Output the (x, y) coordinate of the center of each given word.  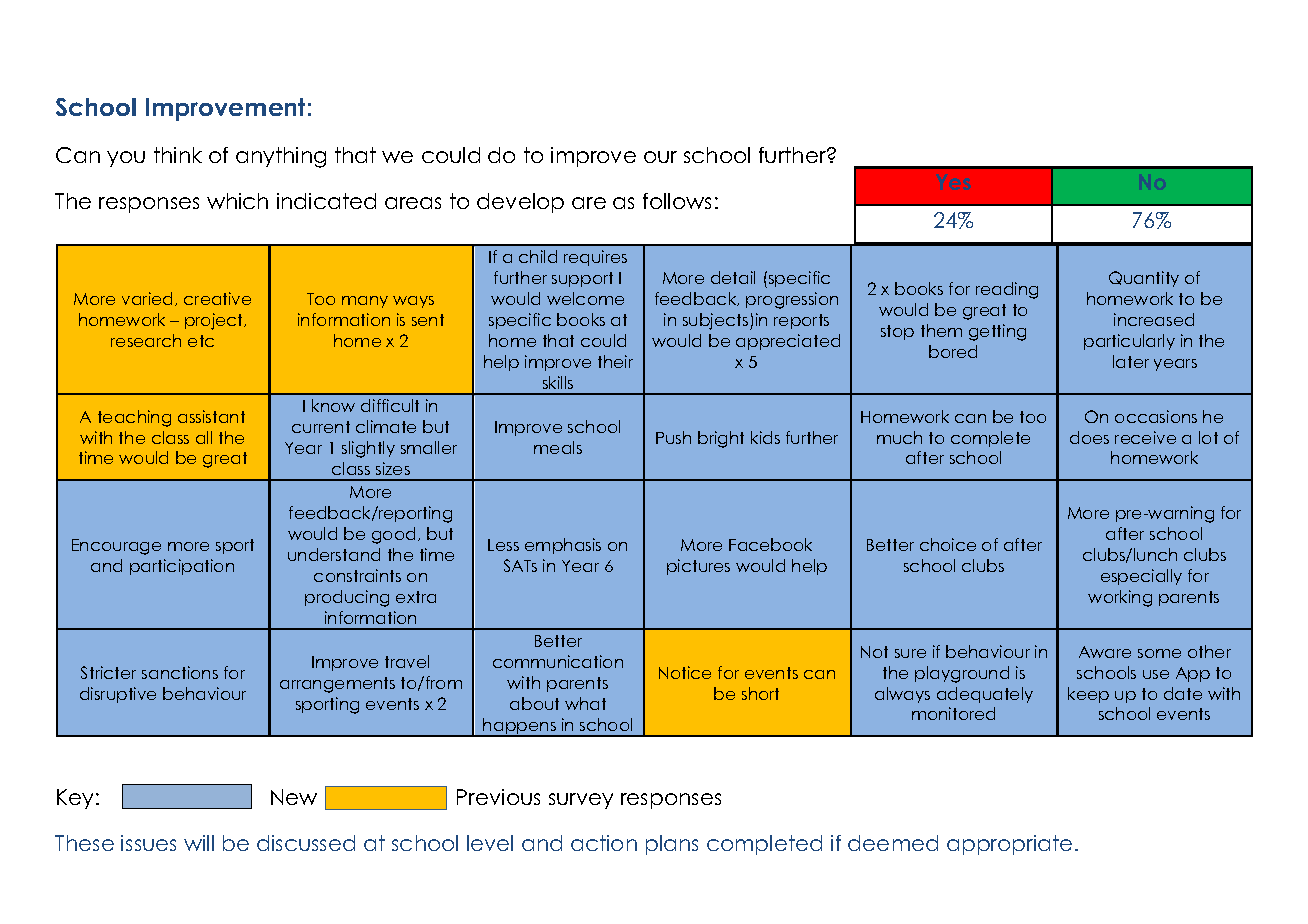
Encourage (116, 547)
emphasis (563, 546)
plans (672, 845)
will (199, 843)
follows (677, 201)
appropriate (1009, 845)
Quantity (1144, 279)
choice (948, 544)
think (178, 155)
